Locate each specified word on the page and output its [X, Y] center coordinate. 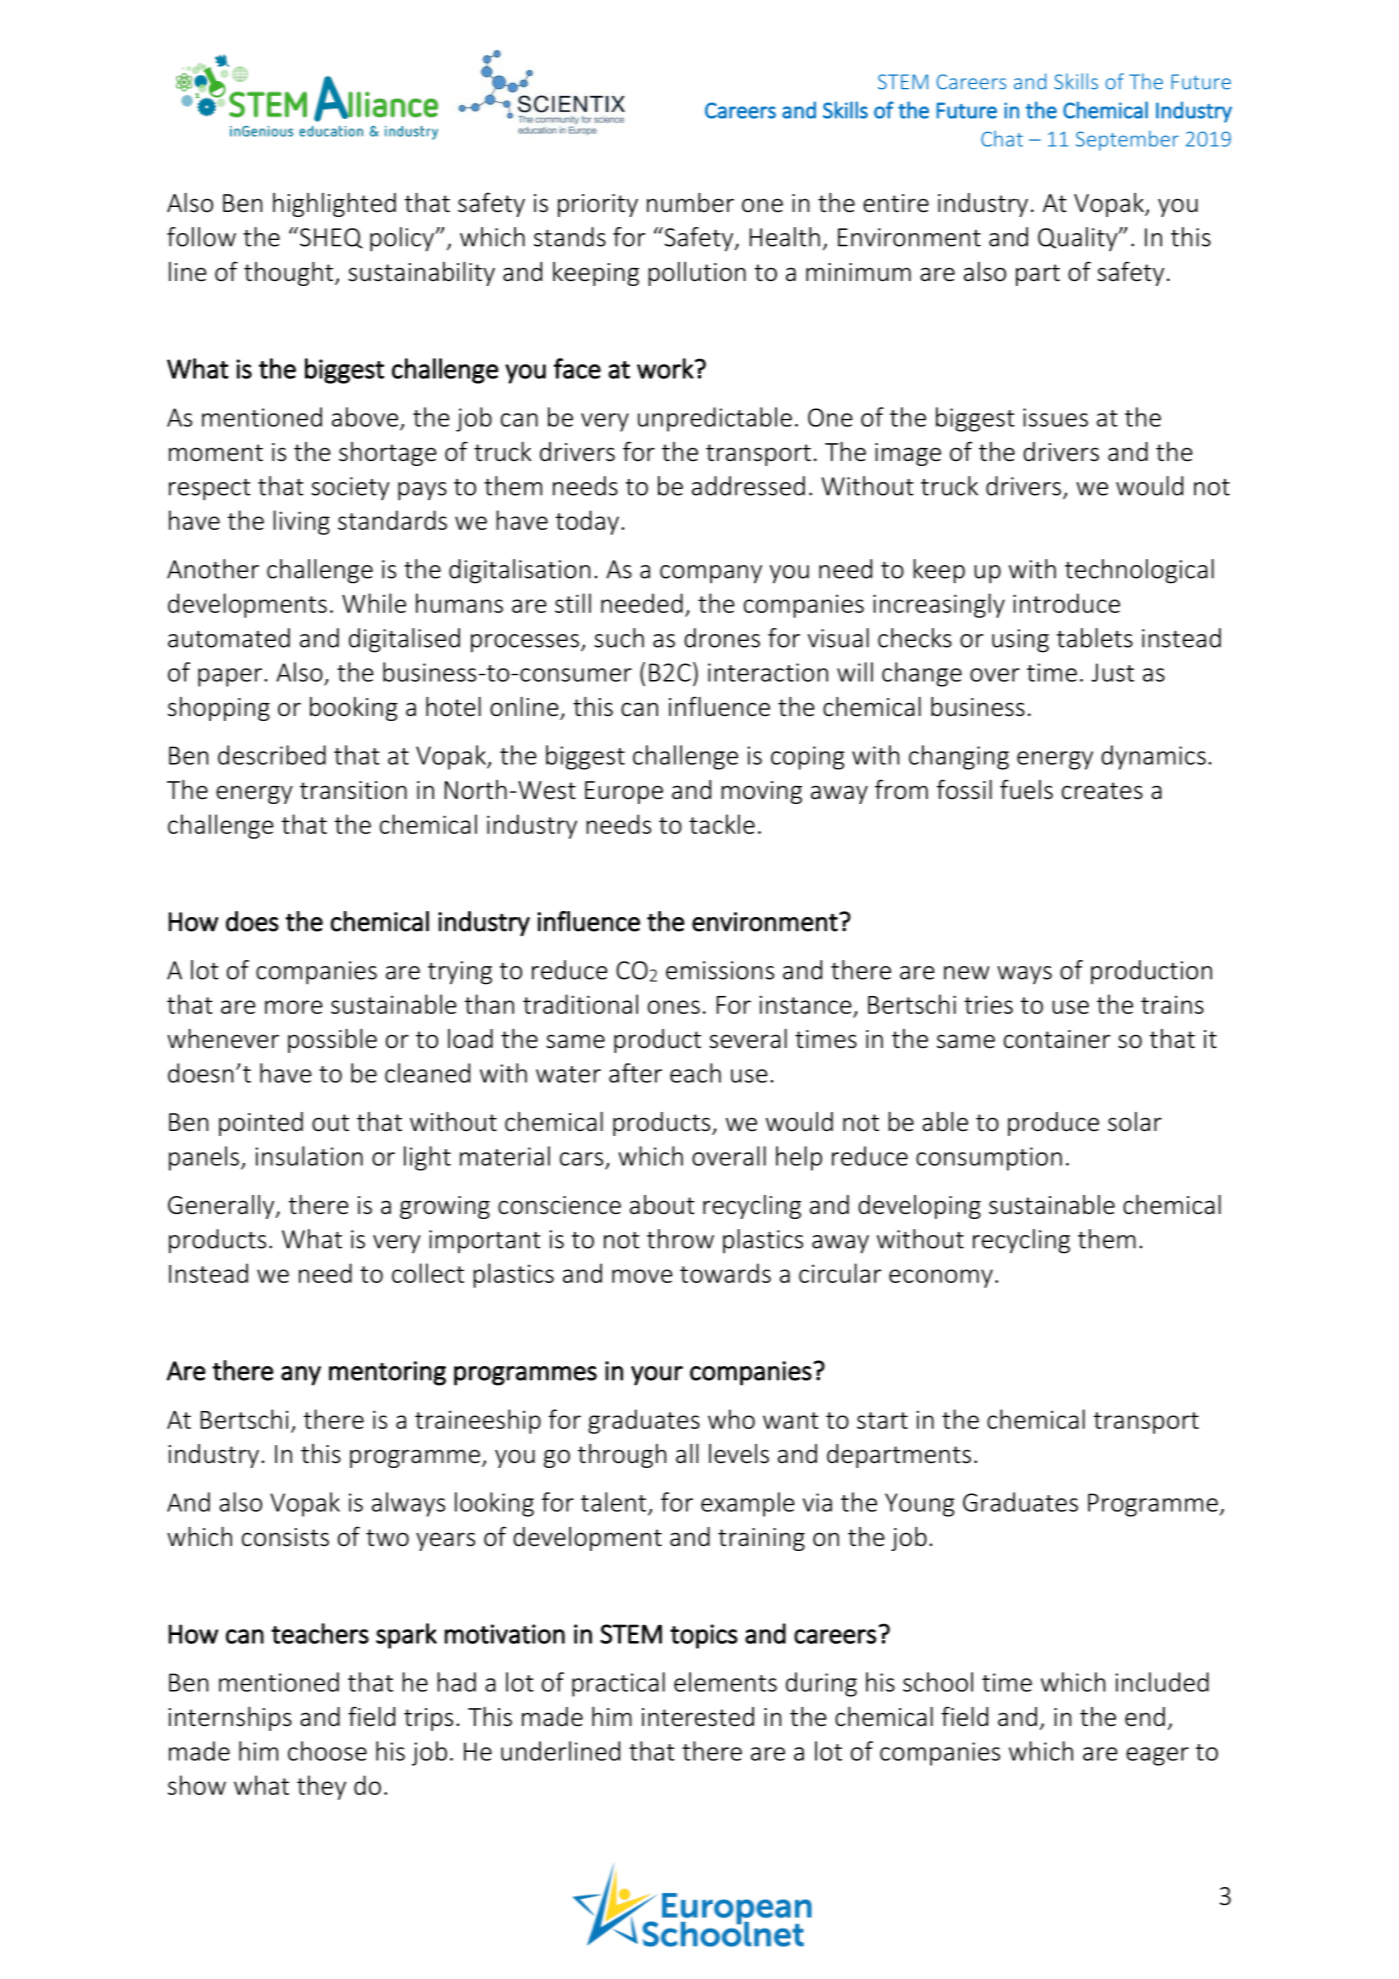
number [690, 203]
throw [680, 1239]
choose [327, 1751]
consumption [989, 1159]
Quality [1079, 239]
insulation [309, 1156]
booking [354, 709]
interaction [768, 672]
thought [290, 274]
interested [698, 1717]
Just [1112, 672]
